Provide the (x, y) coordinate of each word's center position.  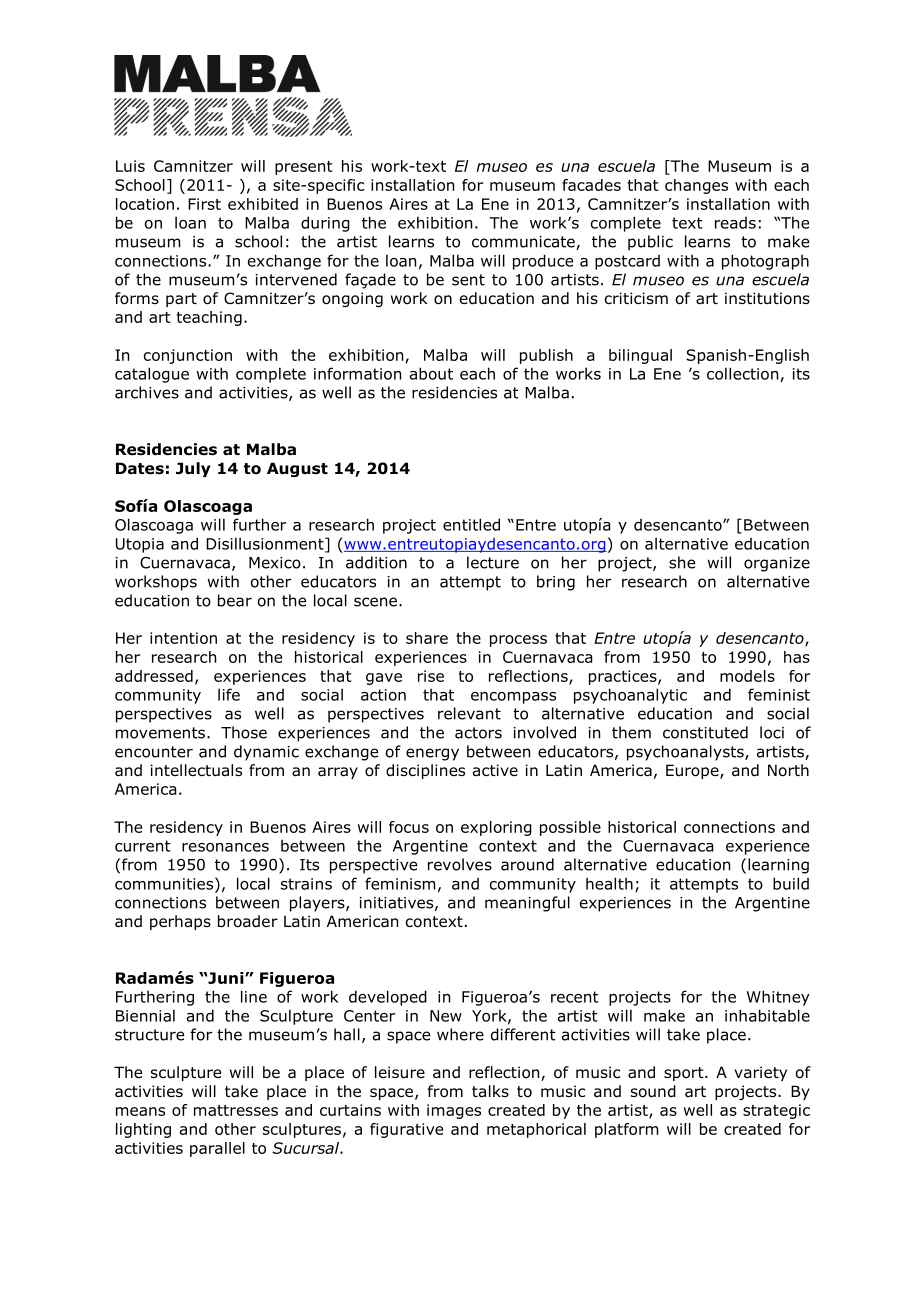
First (204, 204)
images (454, 1111)
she (682, 562)
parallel (217, 1149)
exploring (496, 828)
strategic (776, 1111)
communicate (524, 243)
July (193, 469)
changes (696, 186)
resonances (225, 847)
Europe (693, 771)
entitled (471, 524)
